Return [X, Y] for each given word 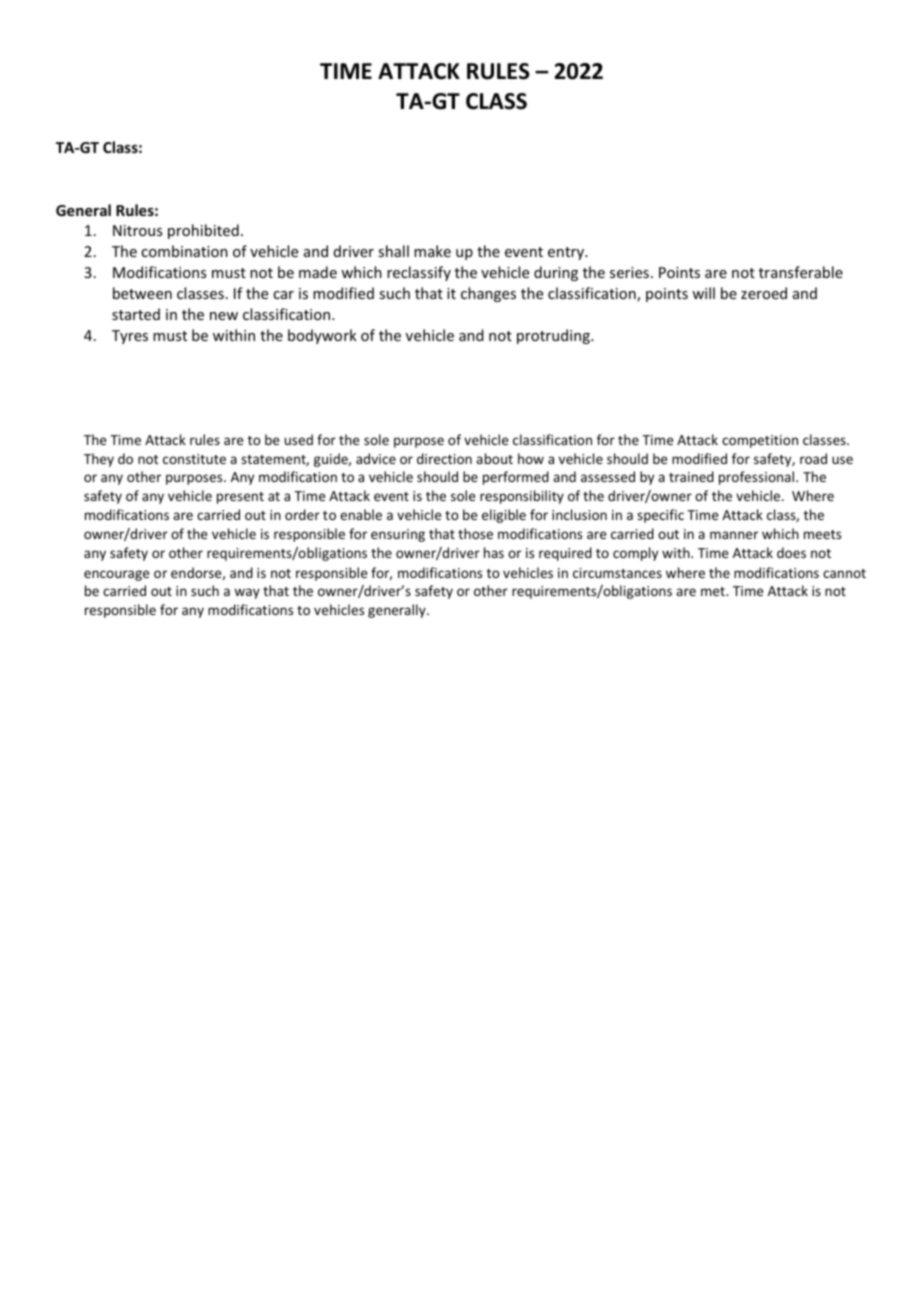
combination [184, 251]
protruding [554, 336]
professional [756, 478]
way [247, 593]
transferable [801, 272]
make [432, 251]
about [494, 458]
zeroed [764, 293]
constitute [194, 459]
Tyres [130, 337]
